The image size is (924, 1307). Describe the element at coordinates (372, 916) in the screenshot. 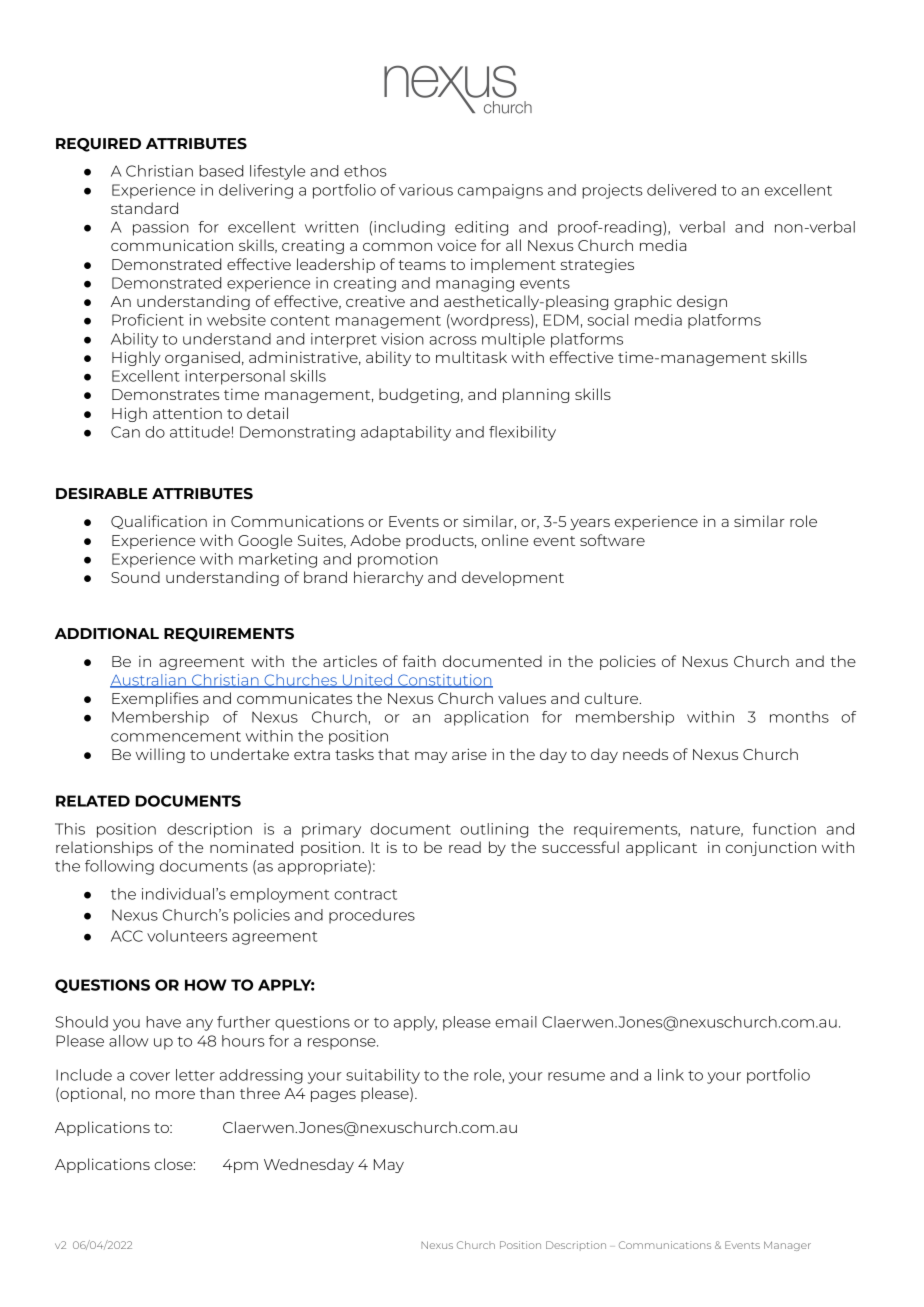

I see `procedures` at that location.
